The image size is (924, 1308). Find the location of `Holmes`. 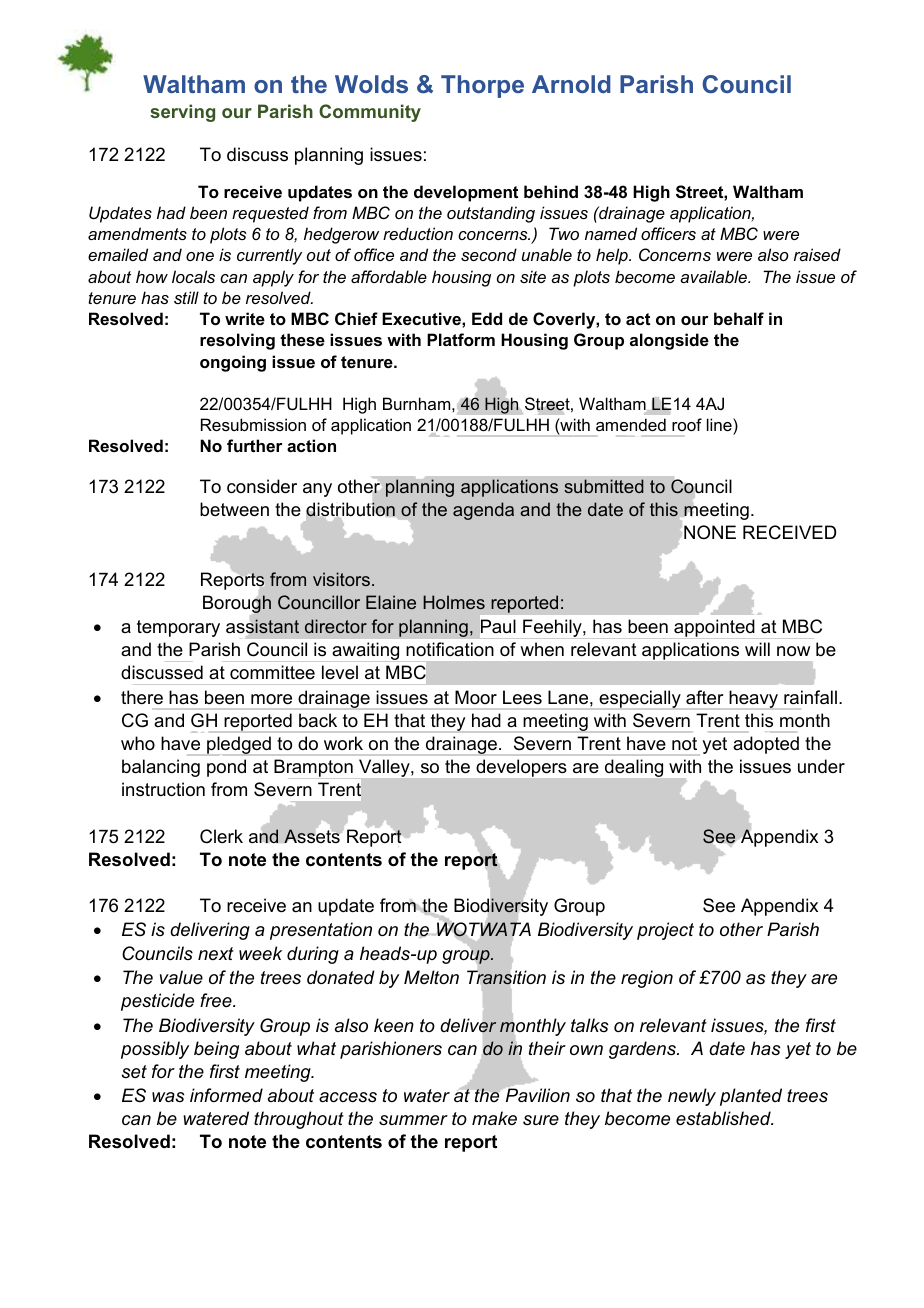

Holmes is located at coordinates (454, 602).
